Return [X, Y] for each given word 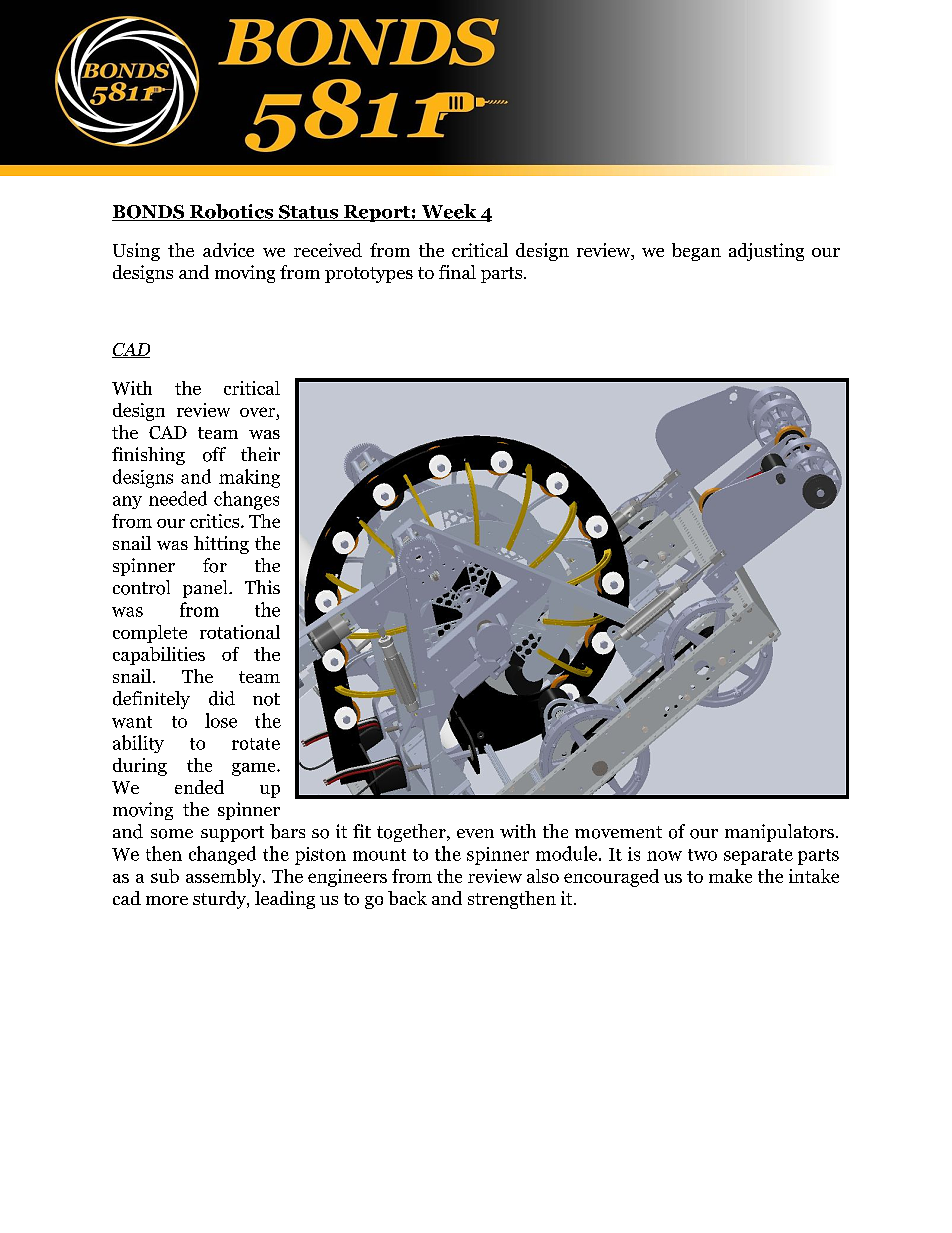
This [262, 587]
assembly [225, 878]
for [215, 565]
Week [449, 212]
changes [246, 500]
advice [228, 250]
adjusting [766, 252]
